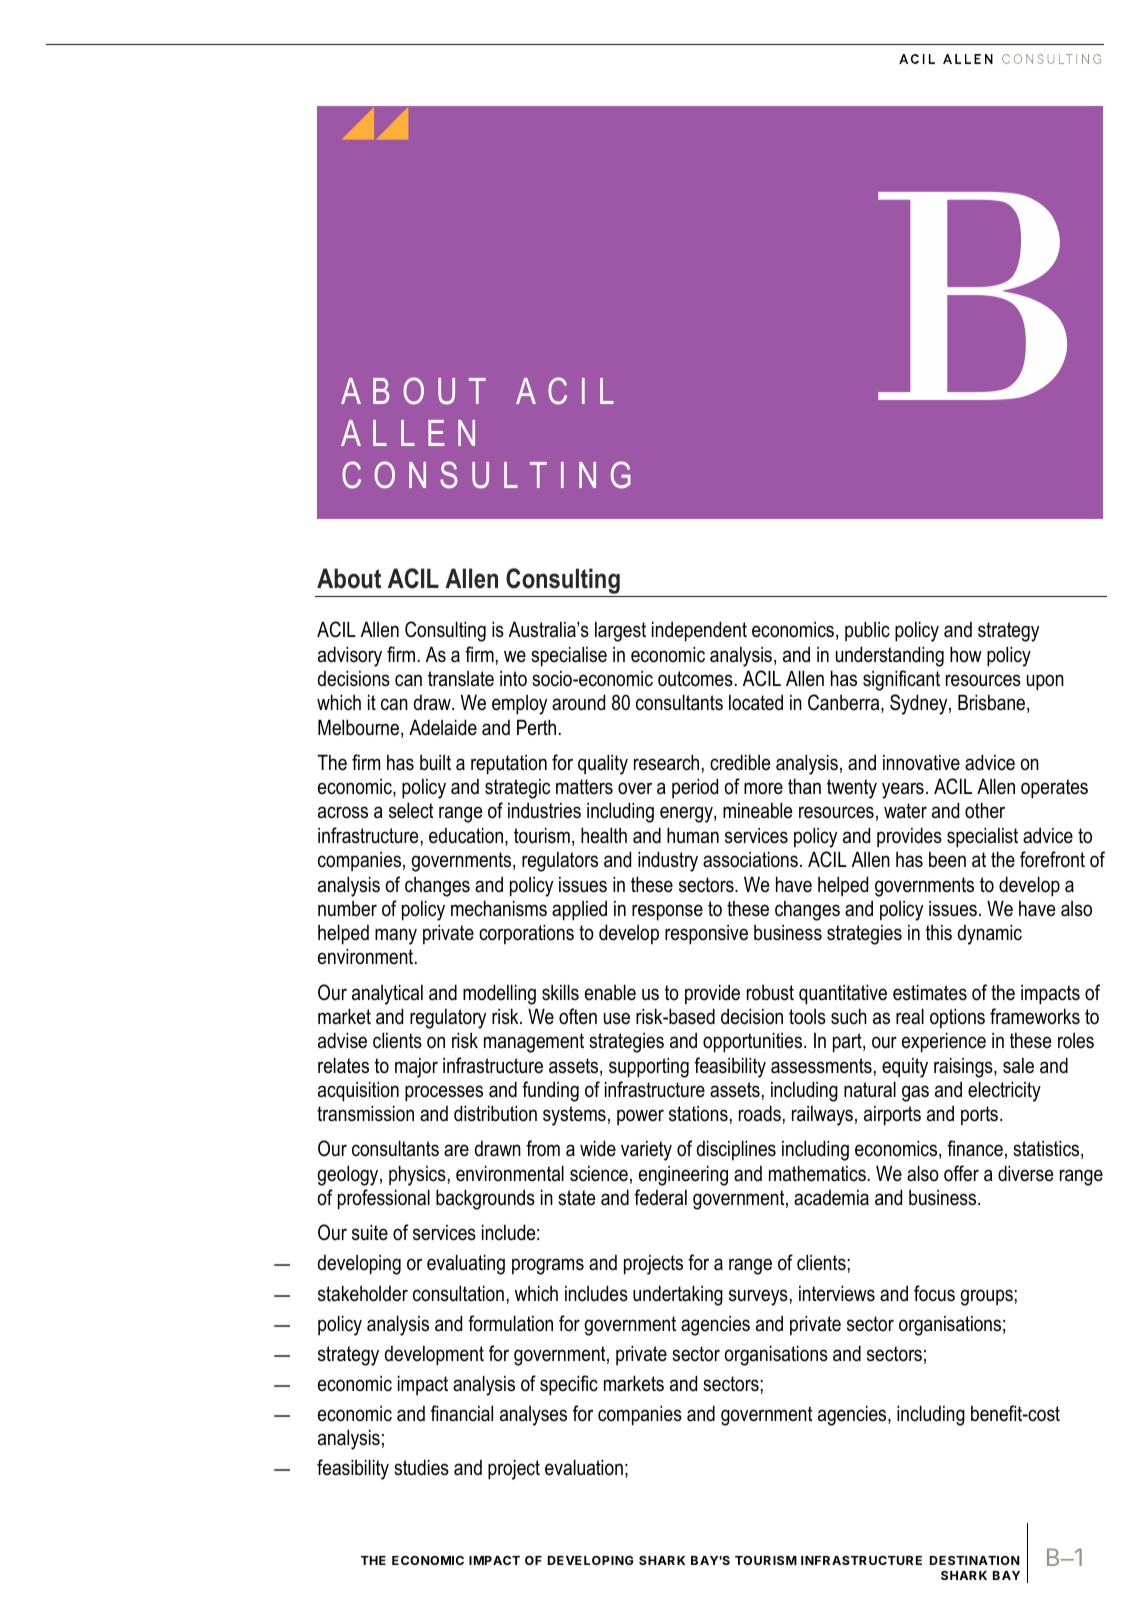 Image resolution: width=1147 pixels, height=1622 pixels. I want to click on undertaking, so click(678, 1295).
